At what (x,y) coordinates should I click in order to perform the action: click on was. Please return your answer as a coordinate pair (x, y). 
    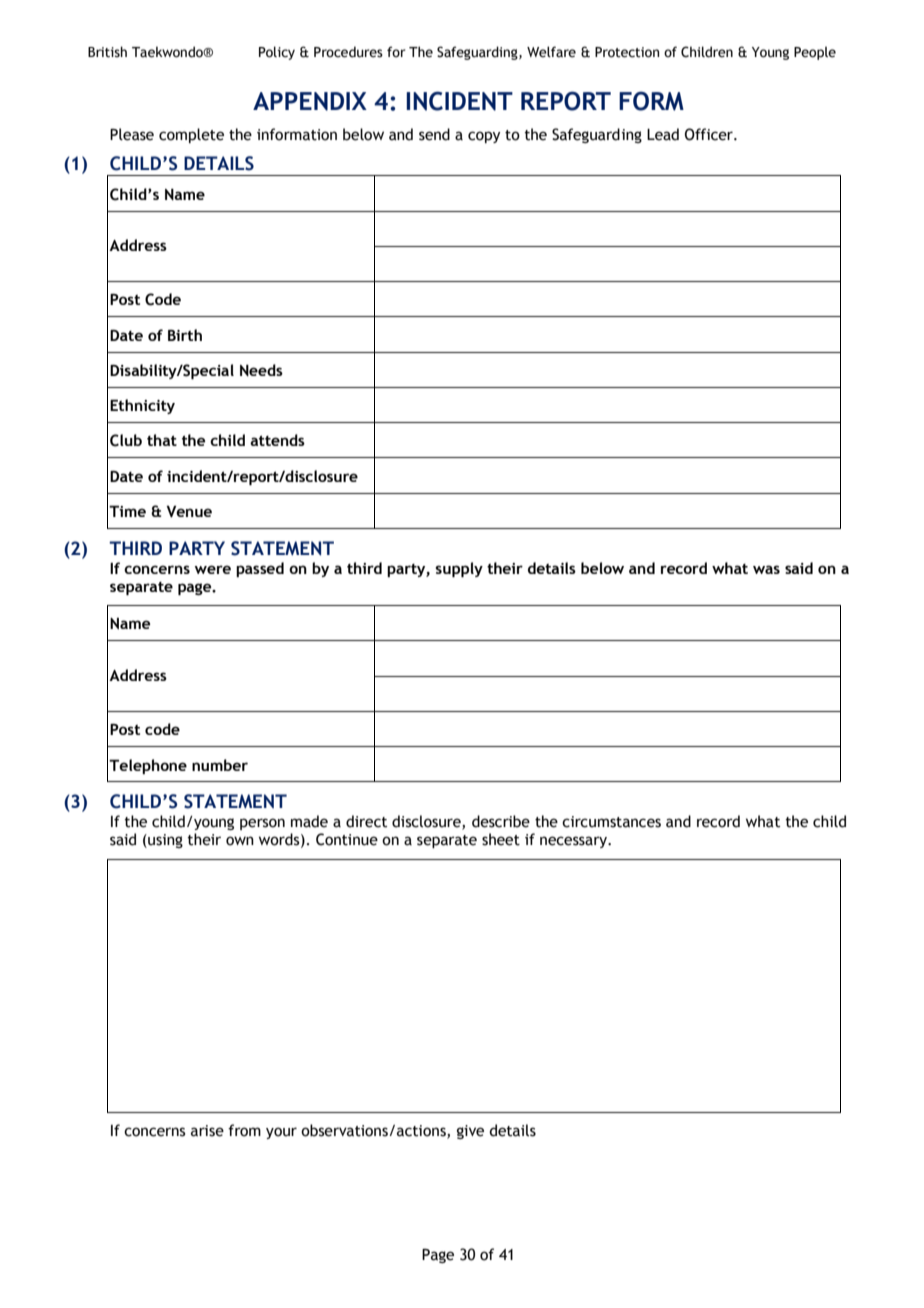
    Looking at the image, I should click on (766, 569).
